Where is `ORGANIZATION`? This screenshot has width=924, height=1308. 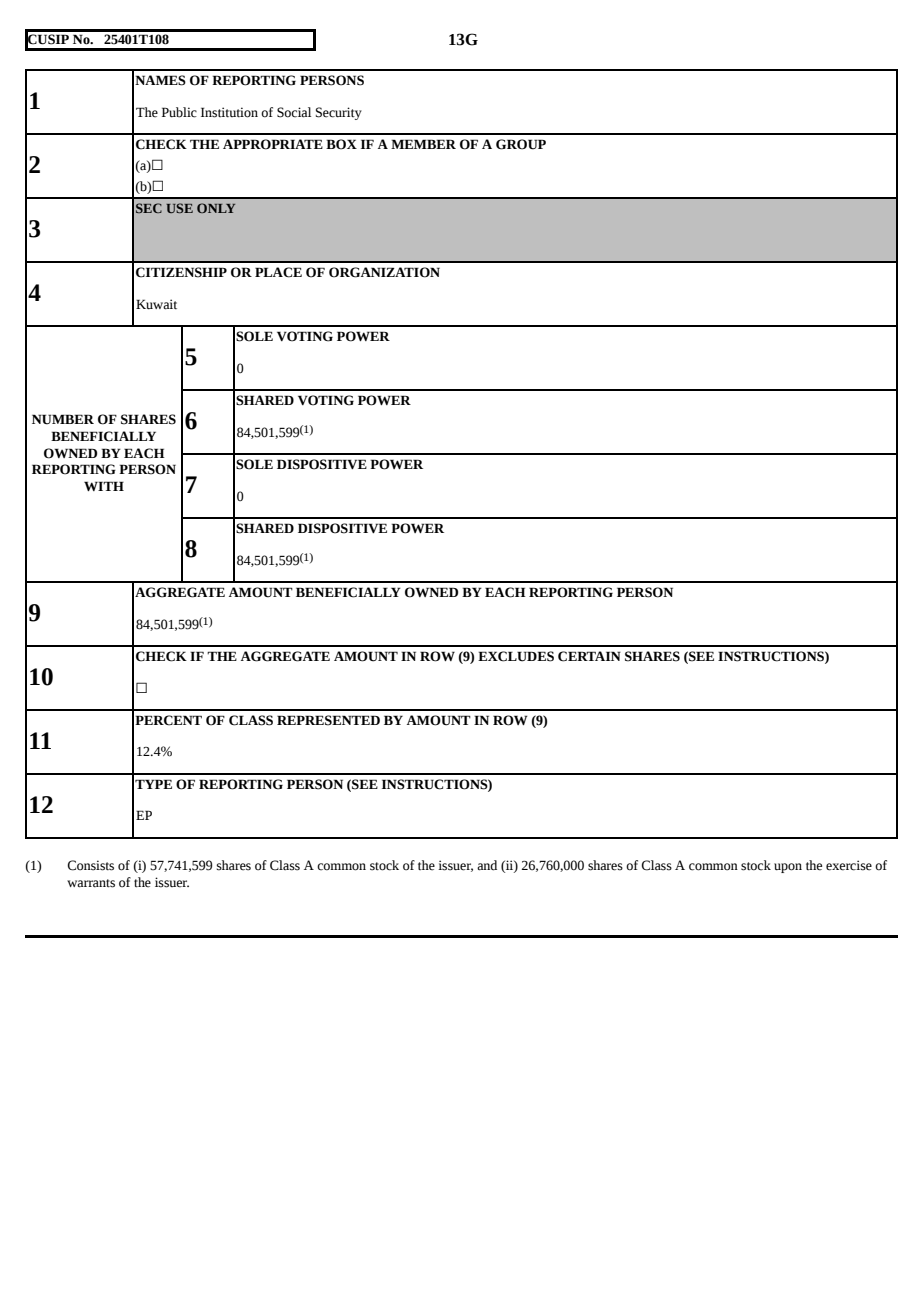
ORGANIZATION is located at coordinates (384, 272).
